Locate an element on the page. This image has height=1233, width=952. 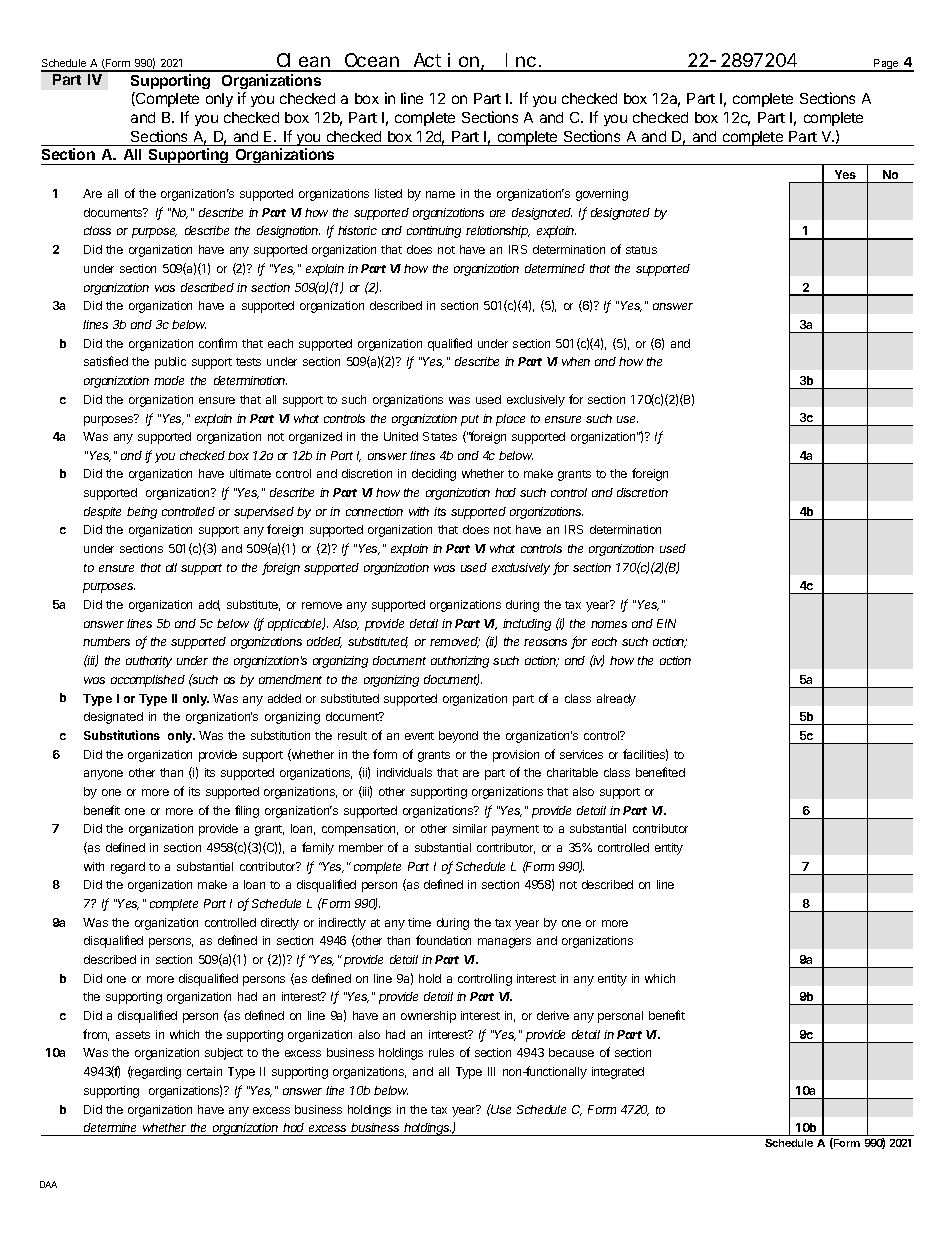
already is located at coordinates (616, 700).
